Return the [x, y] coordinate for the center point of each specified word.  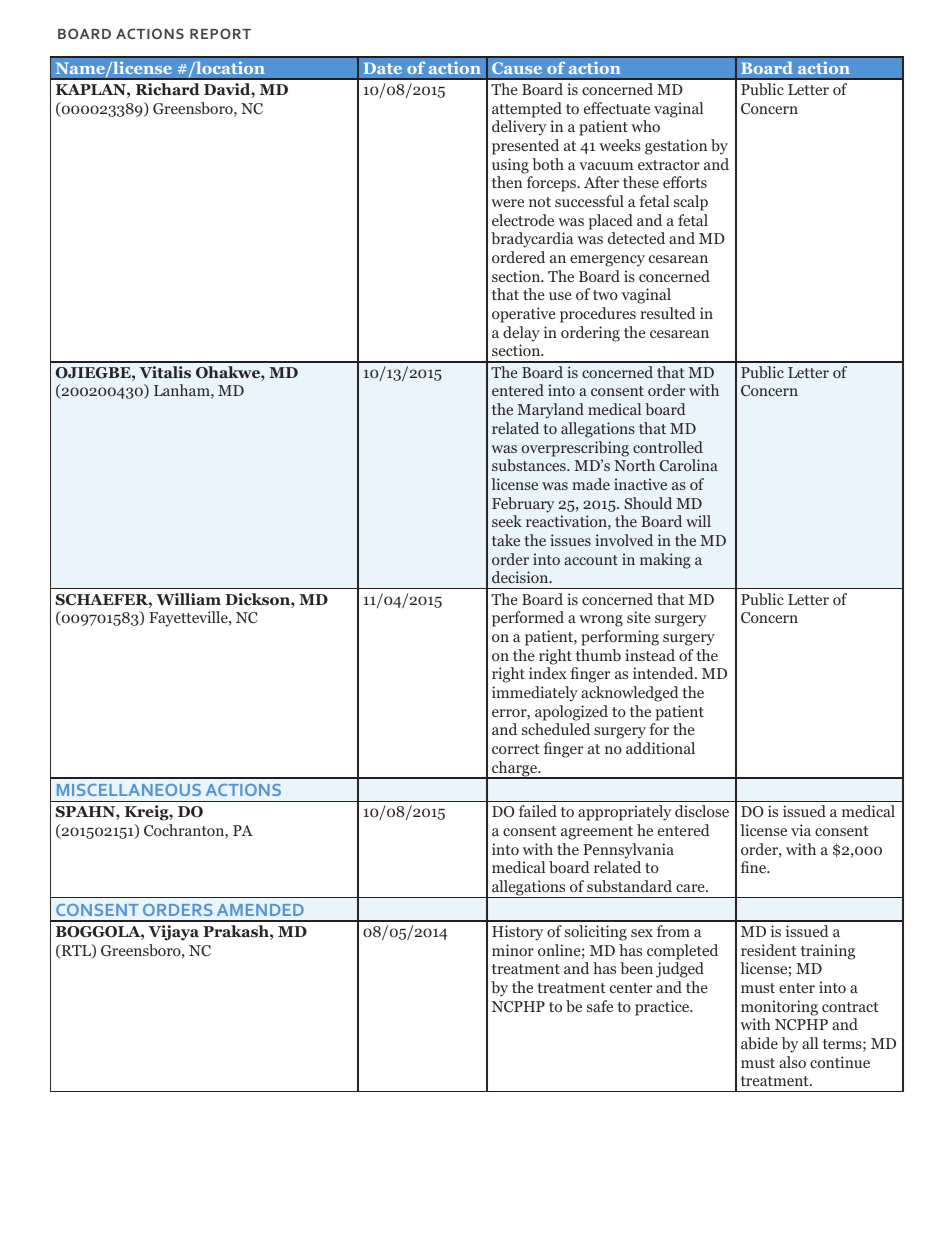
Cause [517, 68]
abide [759, 1043]
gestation [676, 147]
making [665, 561]
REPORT [220, 33]
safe [600, 1006]
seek [507, 521]
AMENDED [260, 910]
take [506, 540]
